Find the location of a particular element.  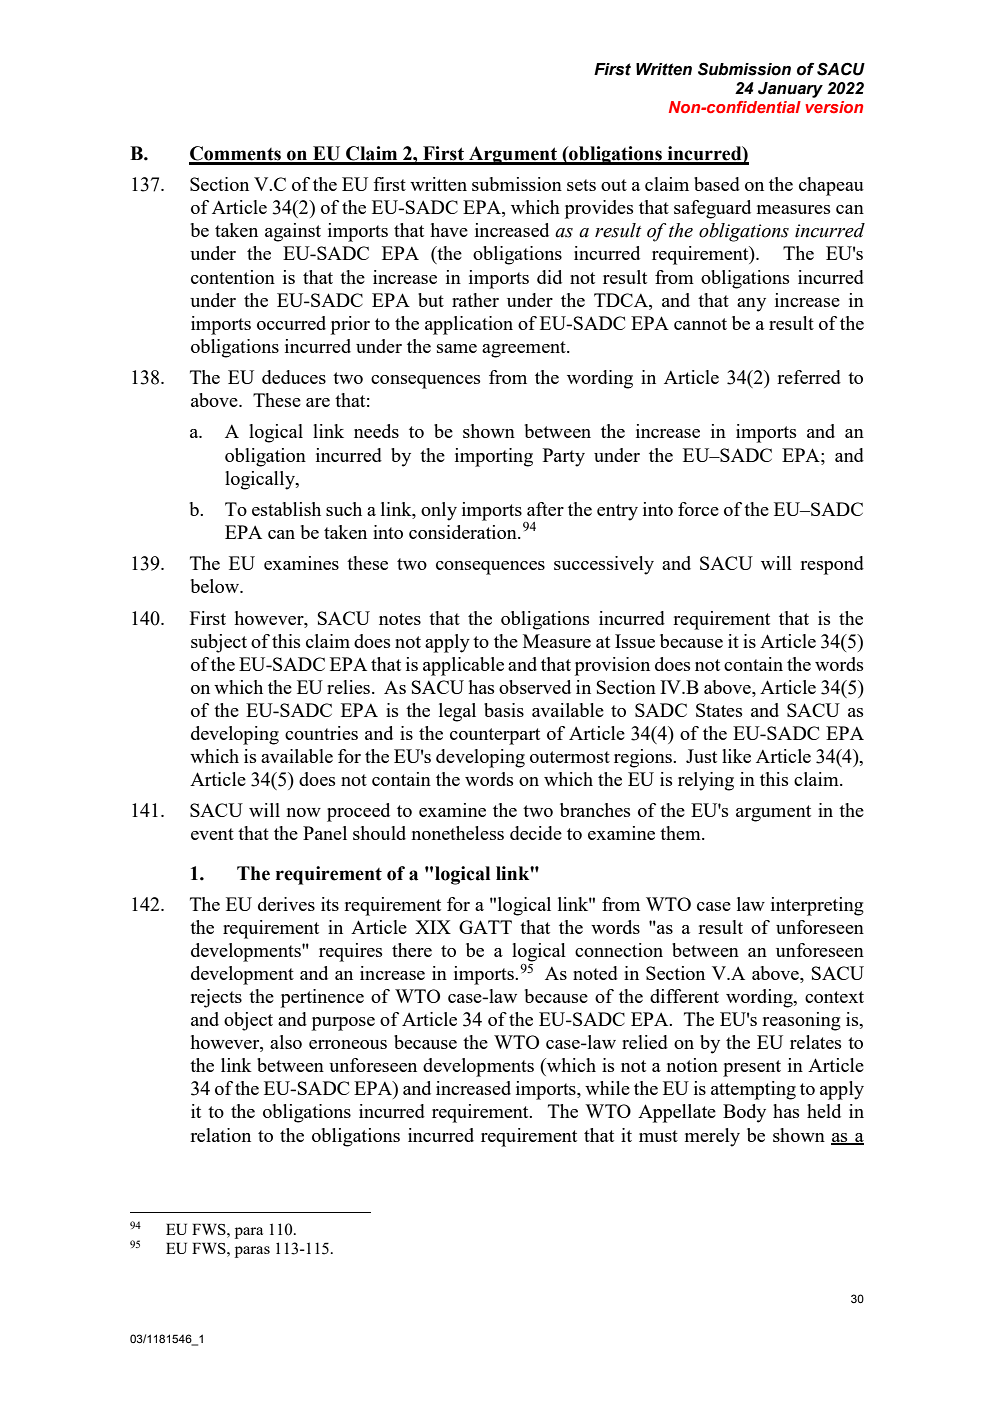

sets is located at coordinates (581, 185).
